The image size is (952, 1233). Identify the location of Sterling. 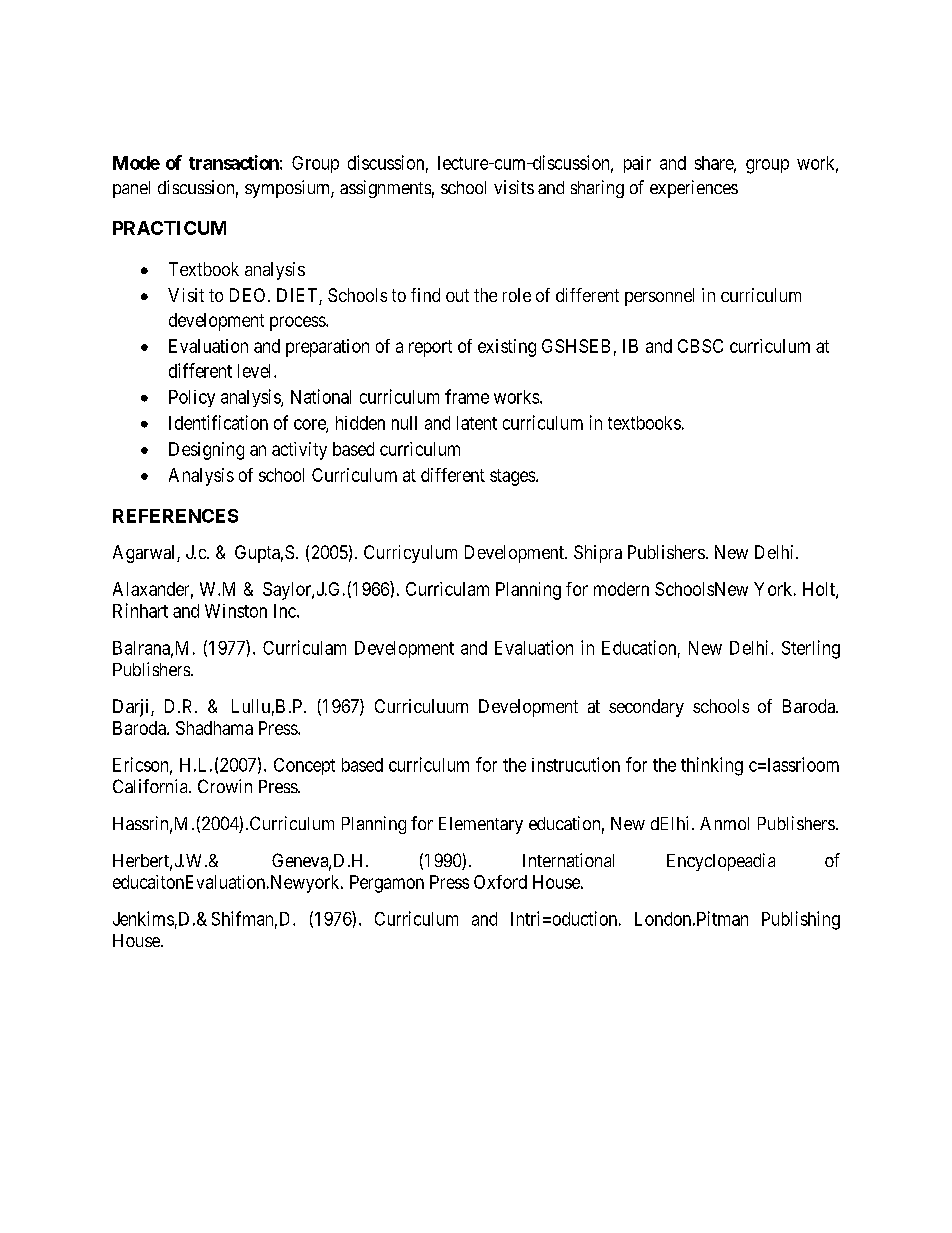
(811, 649).
